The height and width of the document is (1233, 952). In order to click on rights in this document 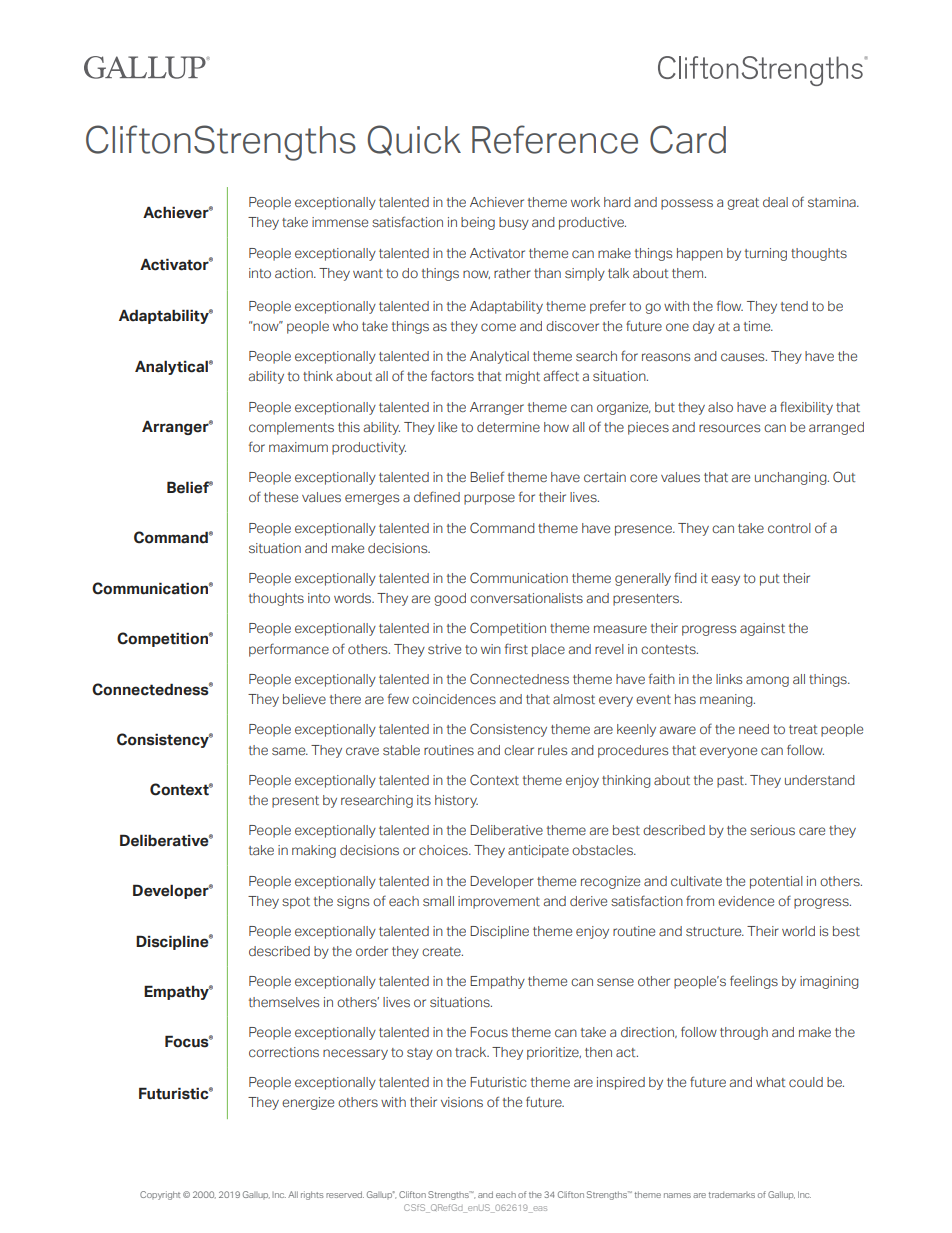, I will do `click(312, 1195)`.
